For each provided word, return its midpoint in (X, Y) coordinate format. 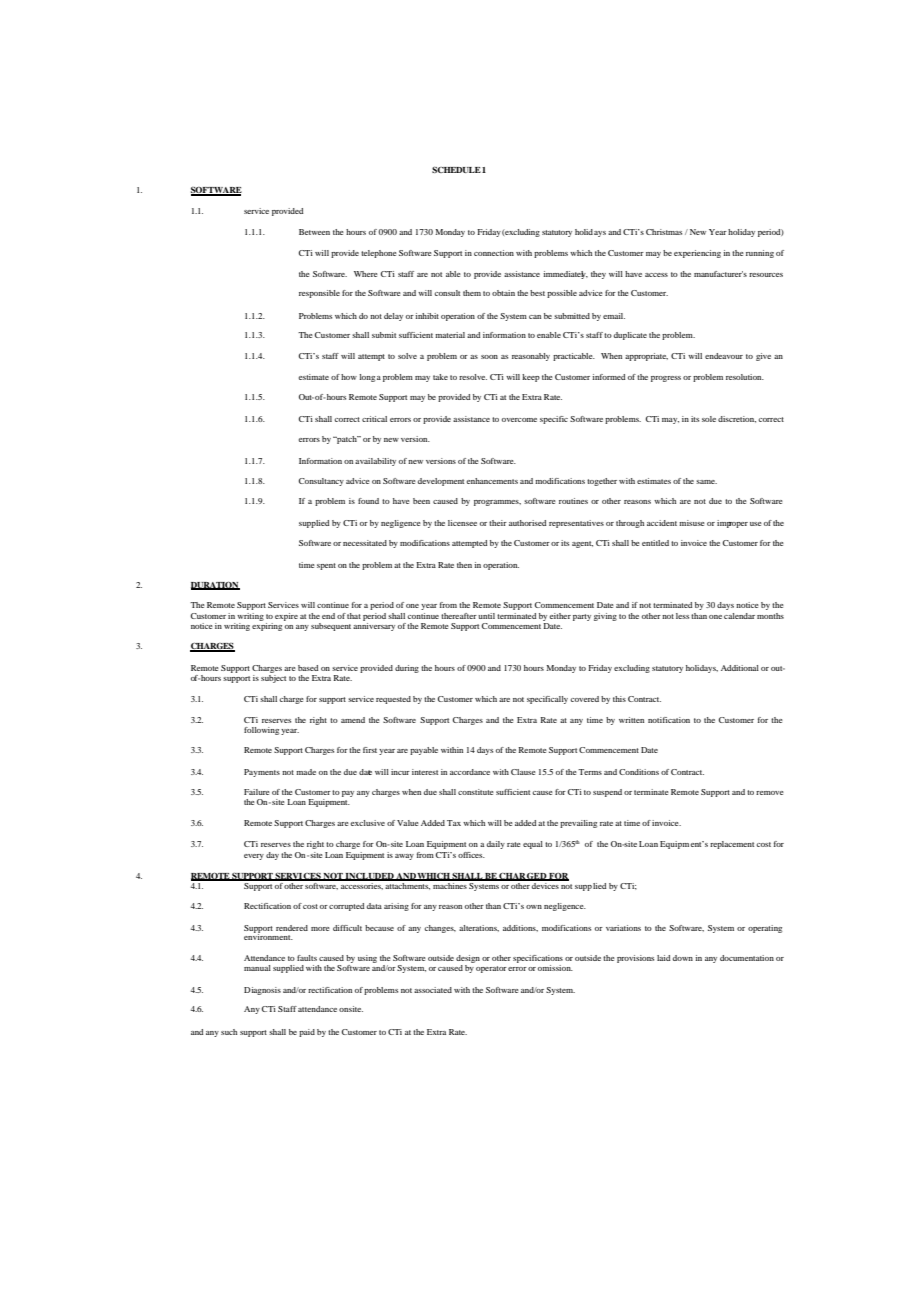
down (683, 958)
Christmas (664, 232)
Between (314, 232)
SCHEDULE (456, 169)
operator (491, 969)
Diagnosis (262, 991)
